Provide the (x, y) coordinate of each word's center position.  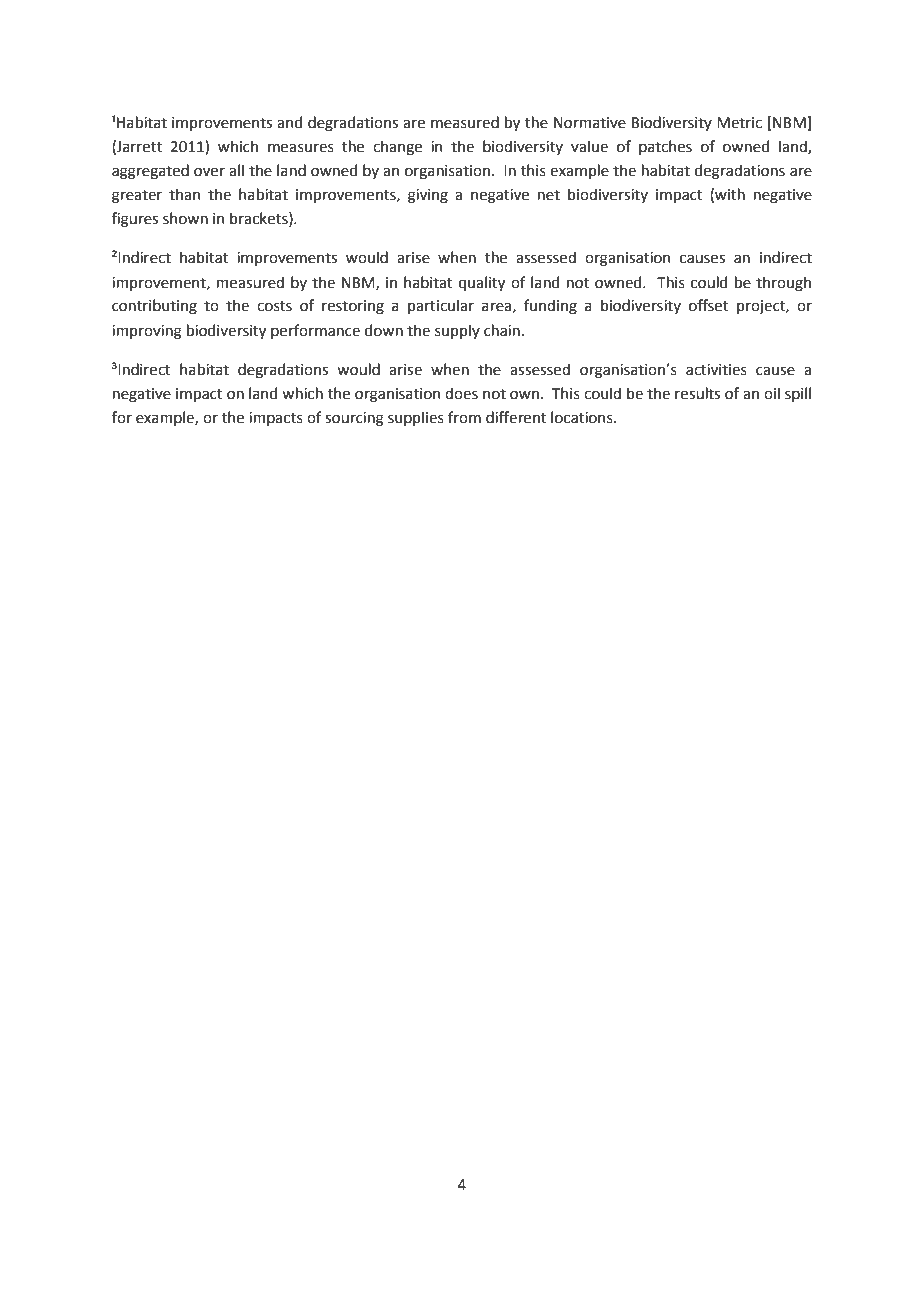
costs (274, 306)
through (783, 284)
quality (482, 283)
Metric (739, 123)
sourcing (354, 419)
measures (301, 148)
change (397, 148)
